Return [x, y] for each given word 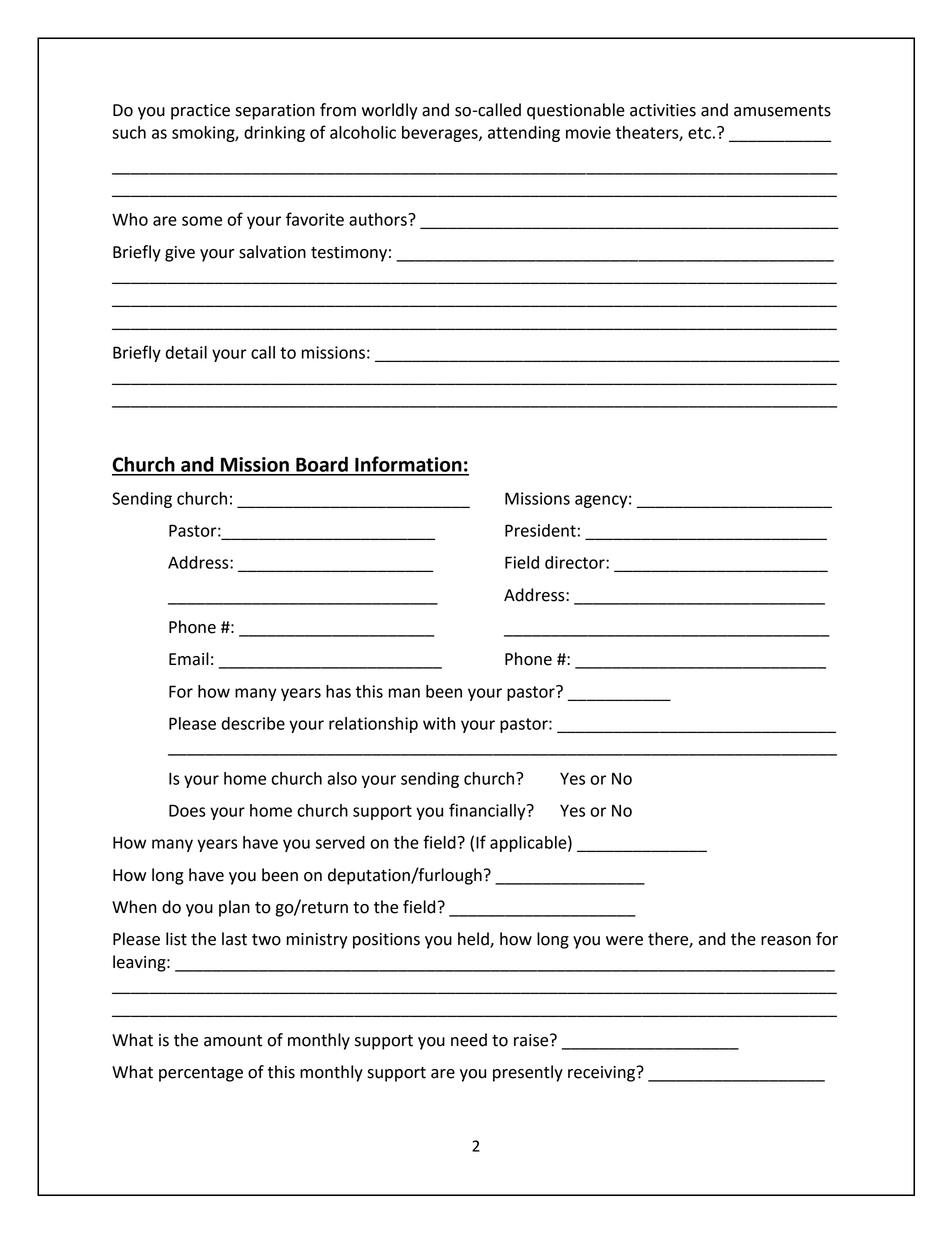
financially [488, 811]
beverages [441, 134]
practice [200, 112]
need [469, 1040]
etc [699, 133]
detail [186, 352]
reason [786, 941]
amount [233, 1041]
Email [189, 659]
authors [379, 219]
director [576, 562]
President [540, 530]
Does [187, 810]
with [439, 723]
